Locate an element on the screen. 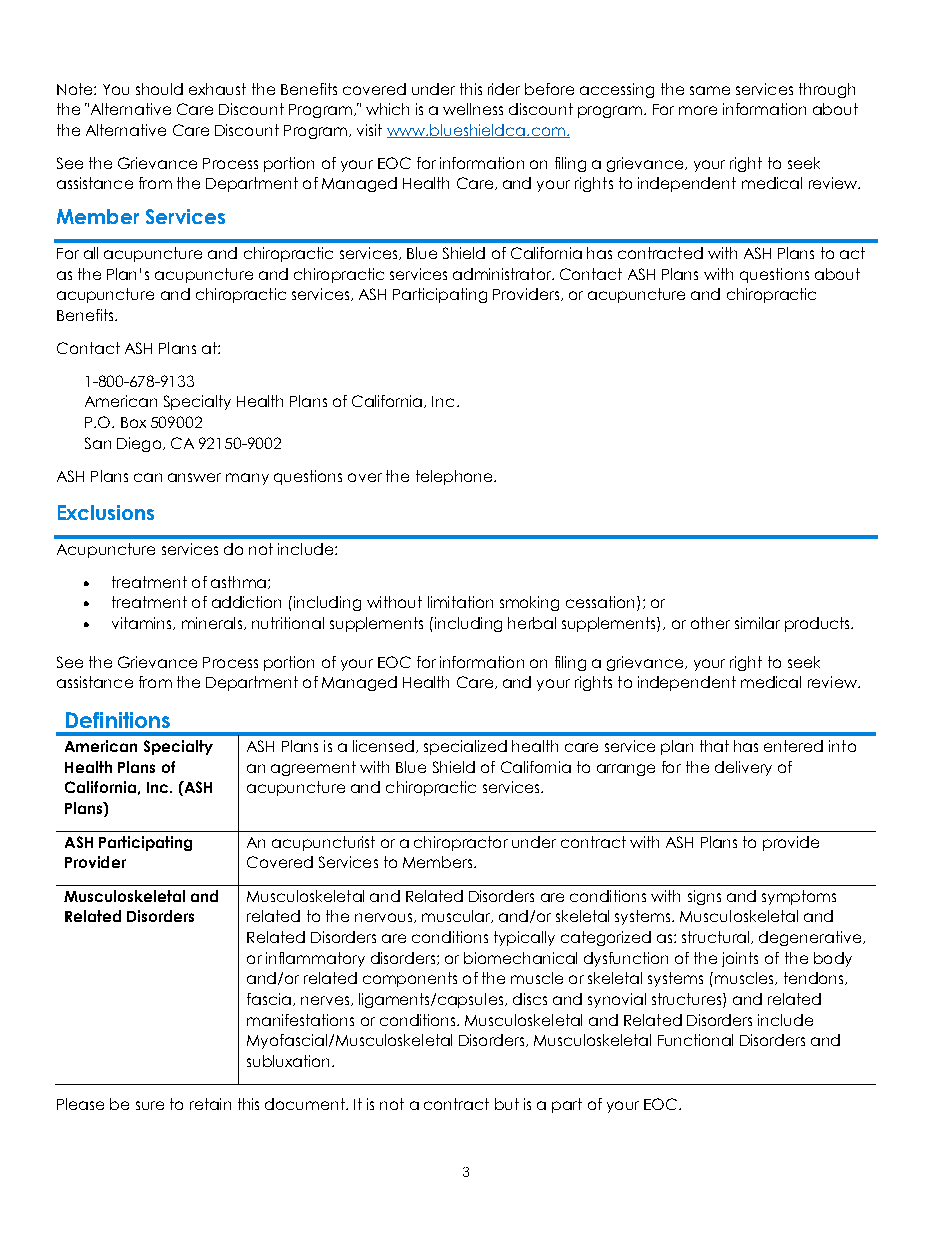 The width and height of the screenshot is (952, 1233). acupuncturist is located at coordinates (323, 843).
